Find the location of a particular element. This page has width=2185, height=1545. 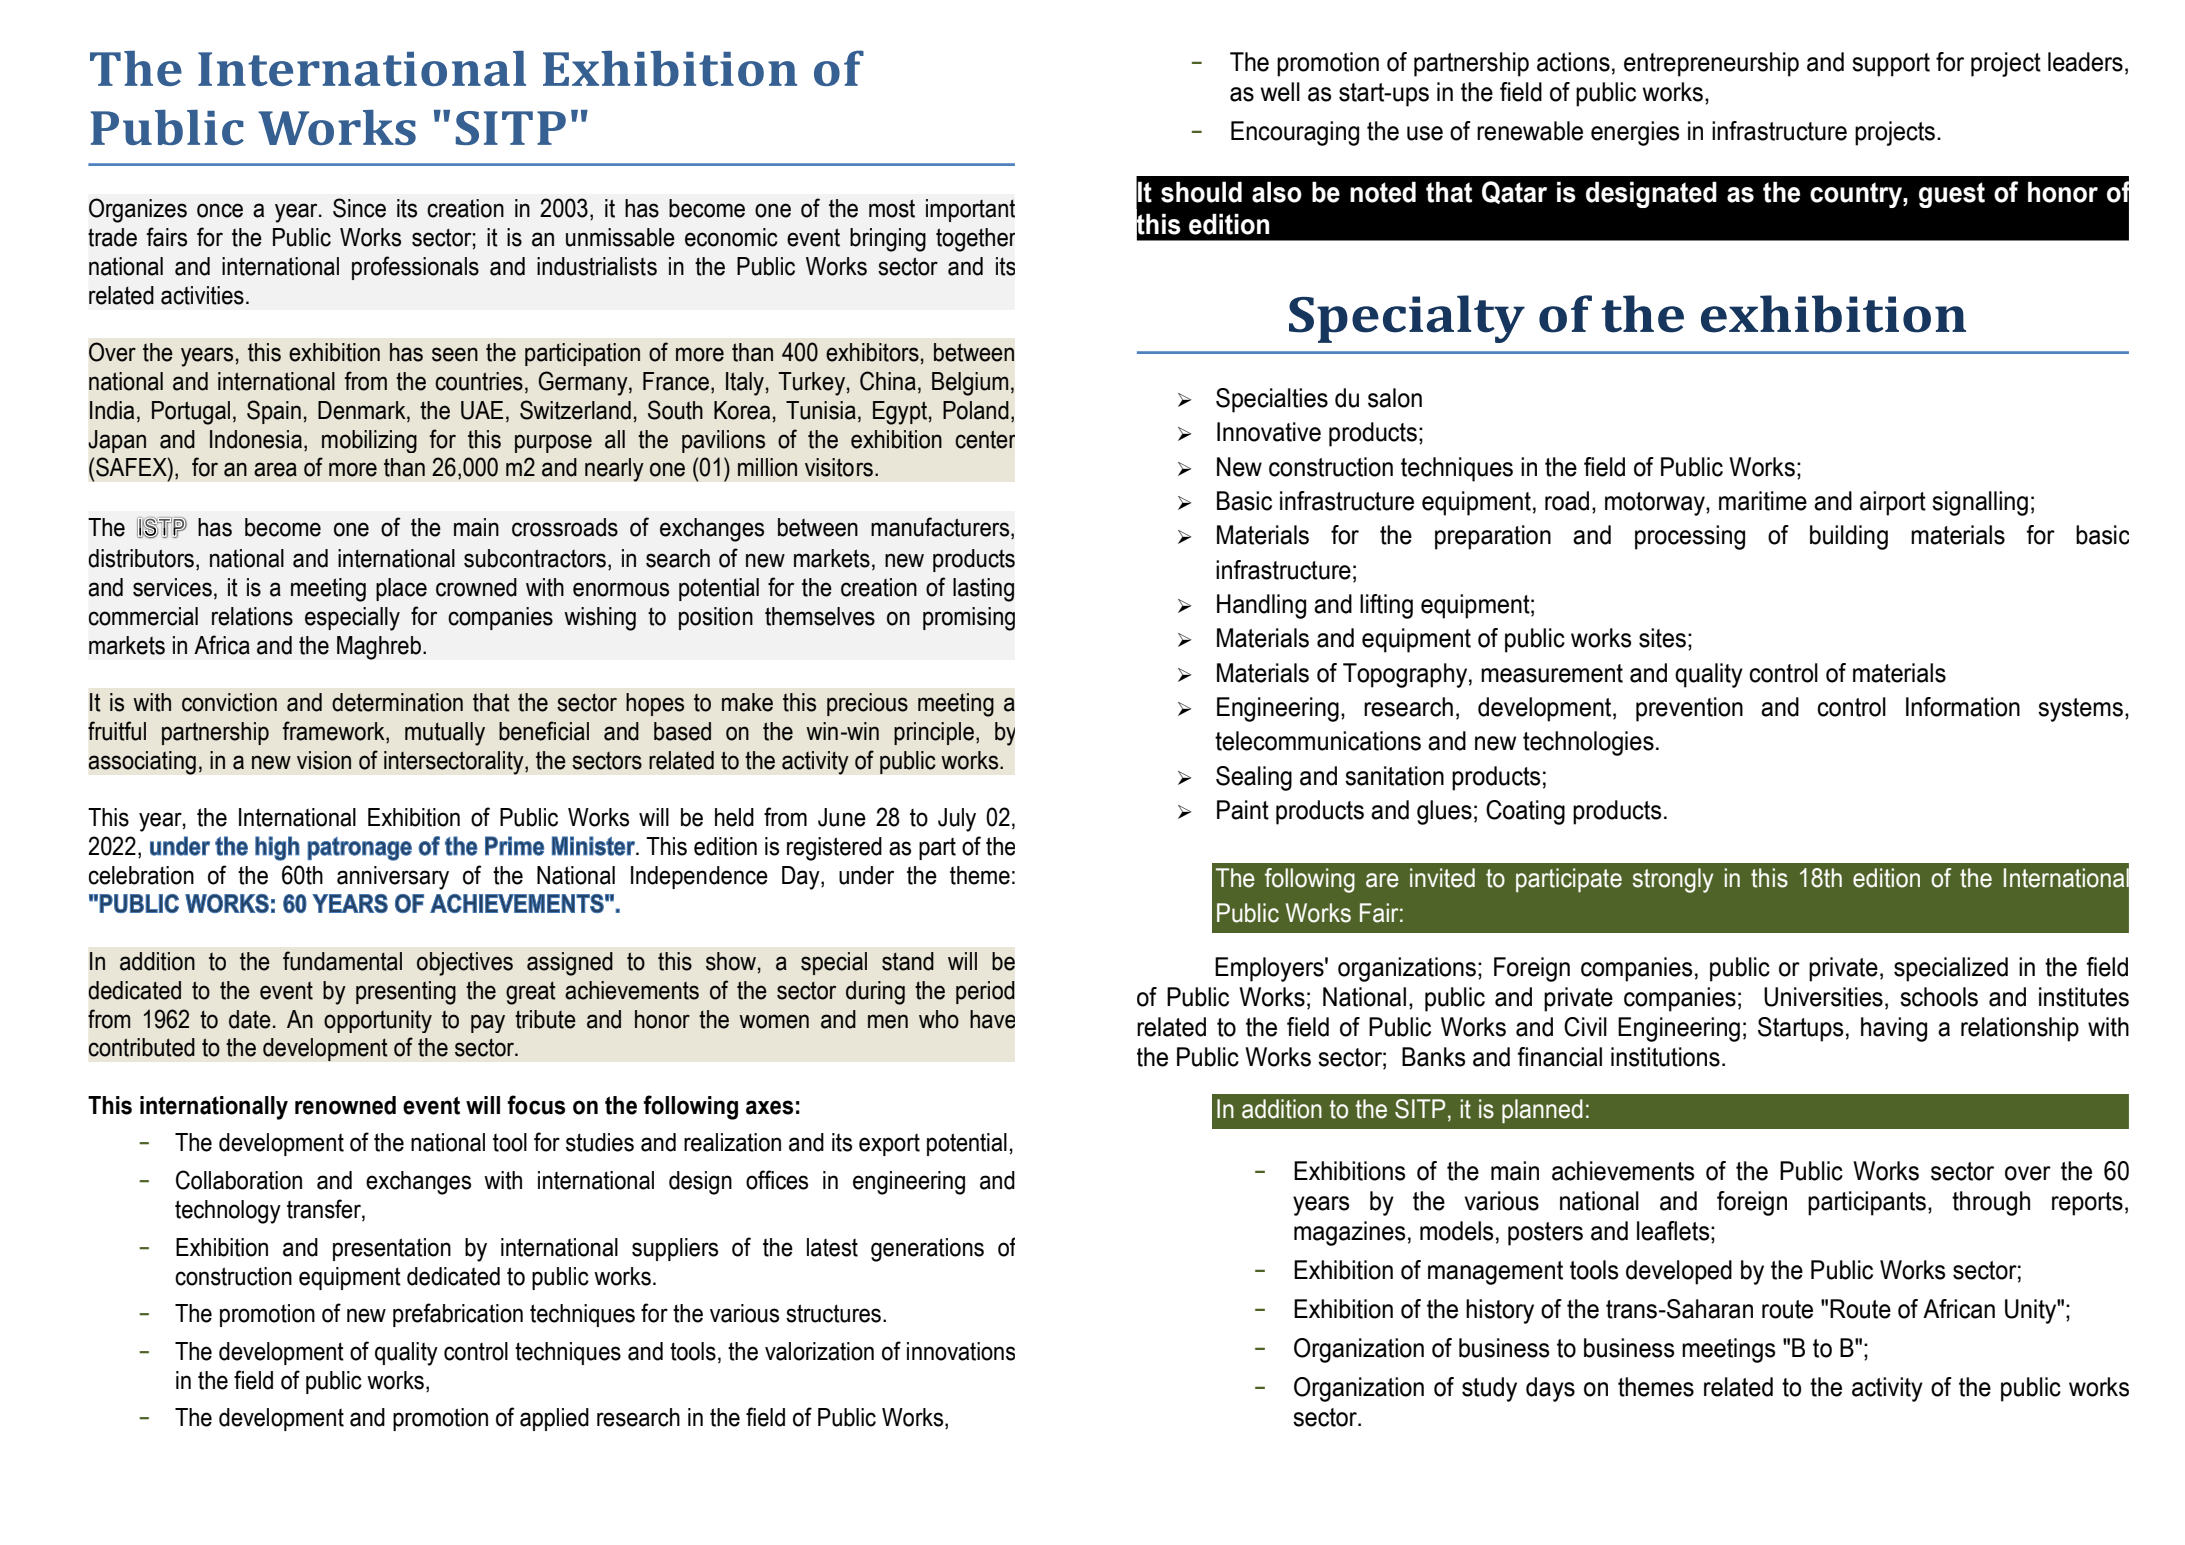

innovations is located at coordinates (961, 1351).
